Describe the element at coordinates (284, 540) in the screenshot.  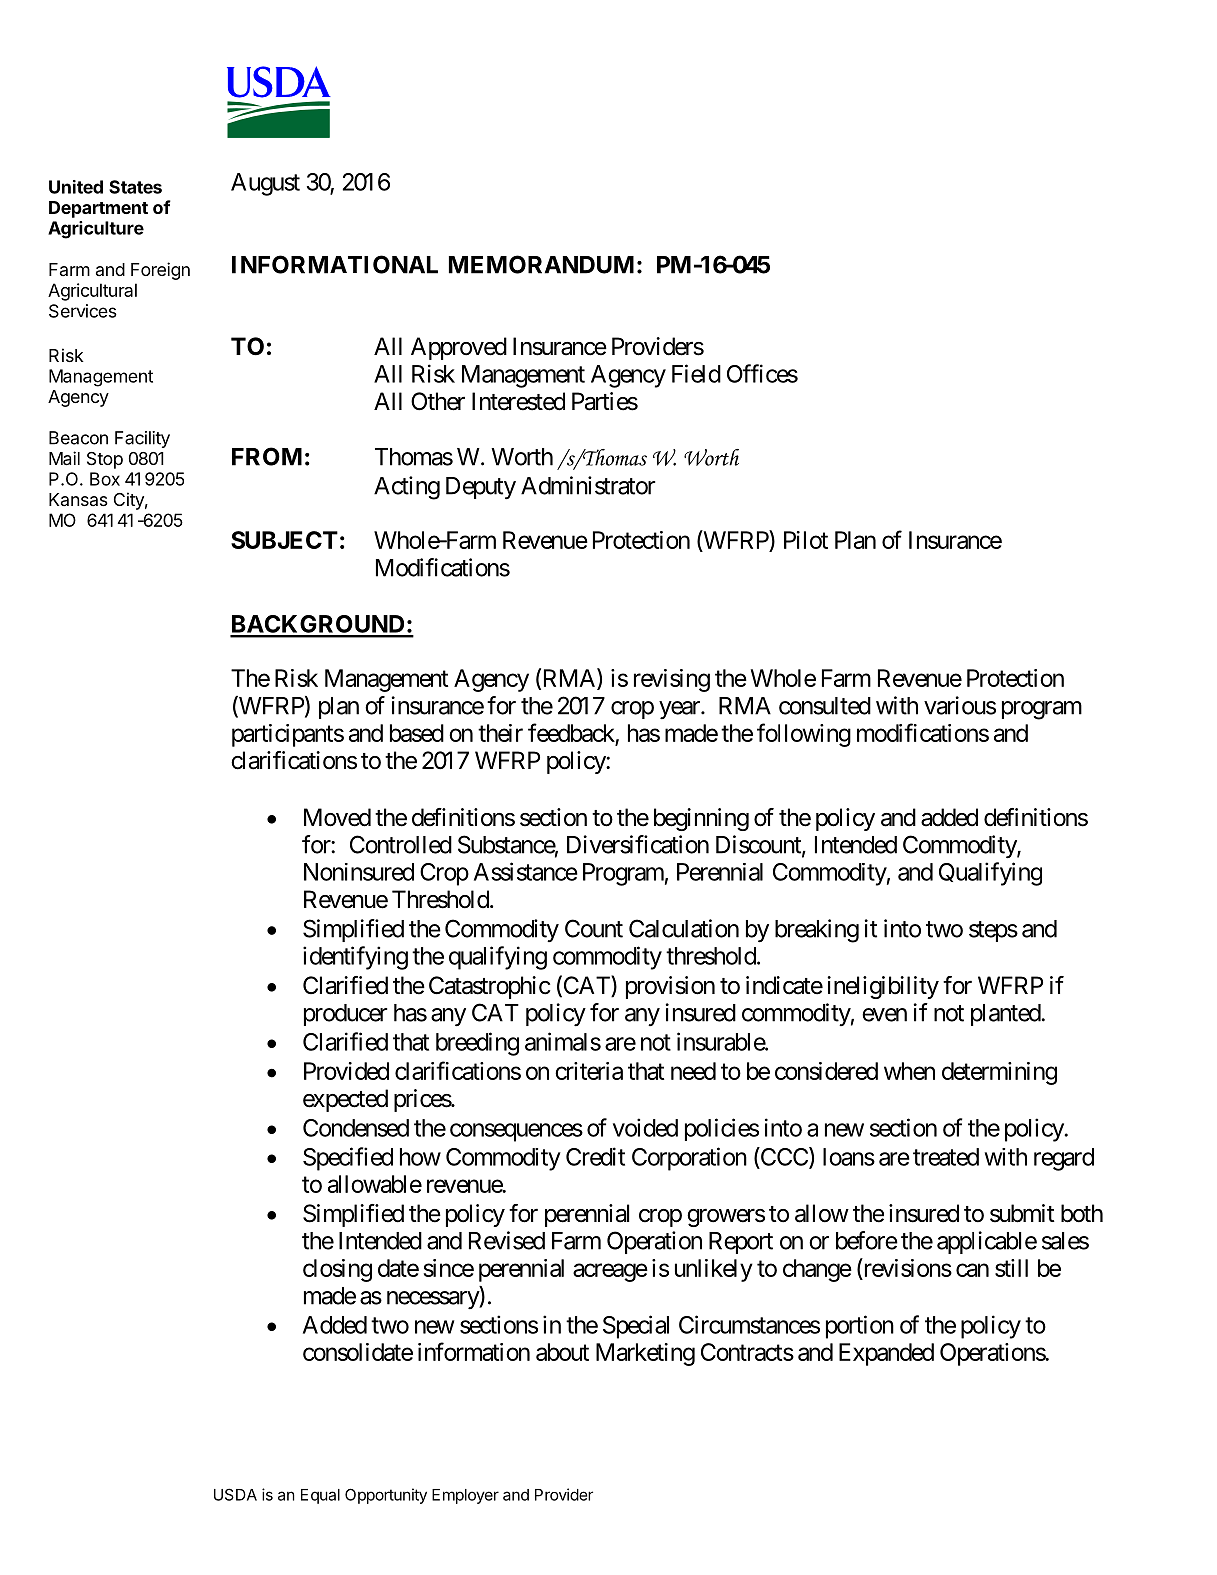
I see `SUBJECT` at that location.
